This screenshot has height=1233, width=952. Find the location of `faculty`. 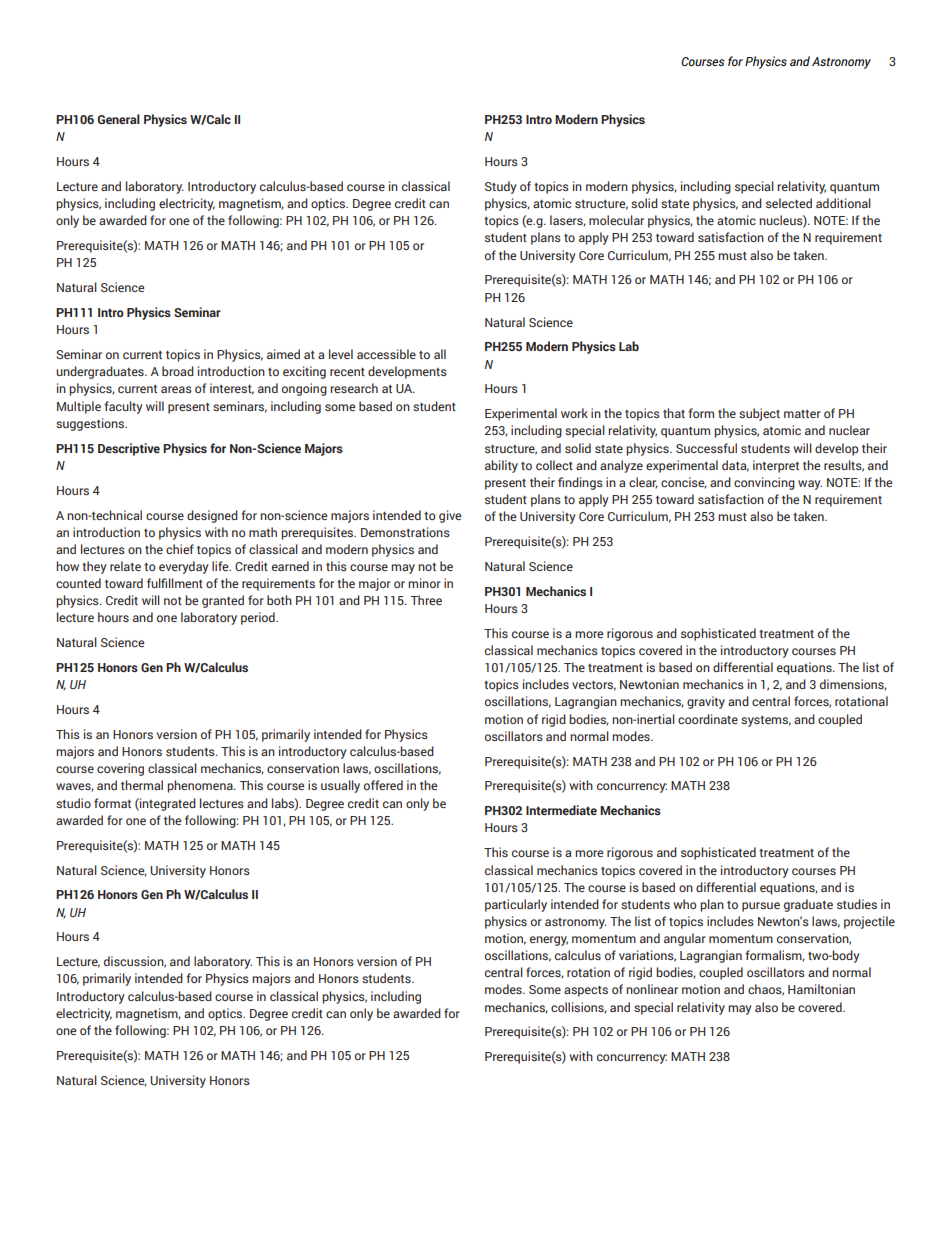

faculty is located at coordinates (123, 407).
